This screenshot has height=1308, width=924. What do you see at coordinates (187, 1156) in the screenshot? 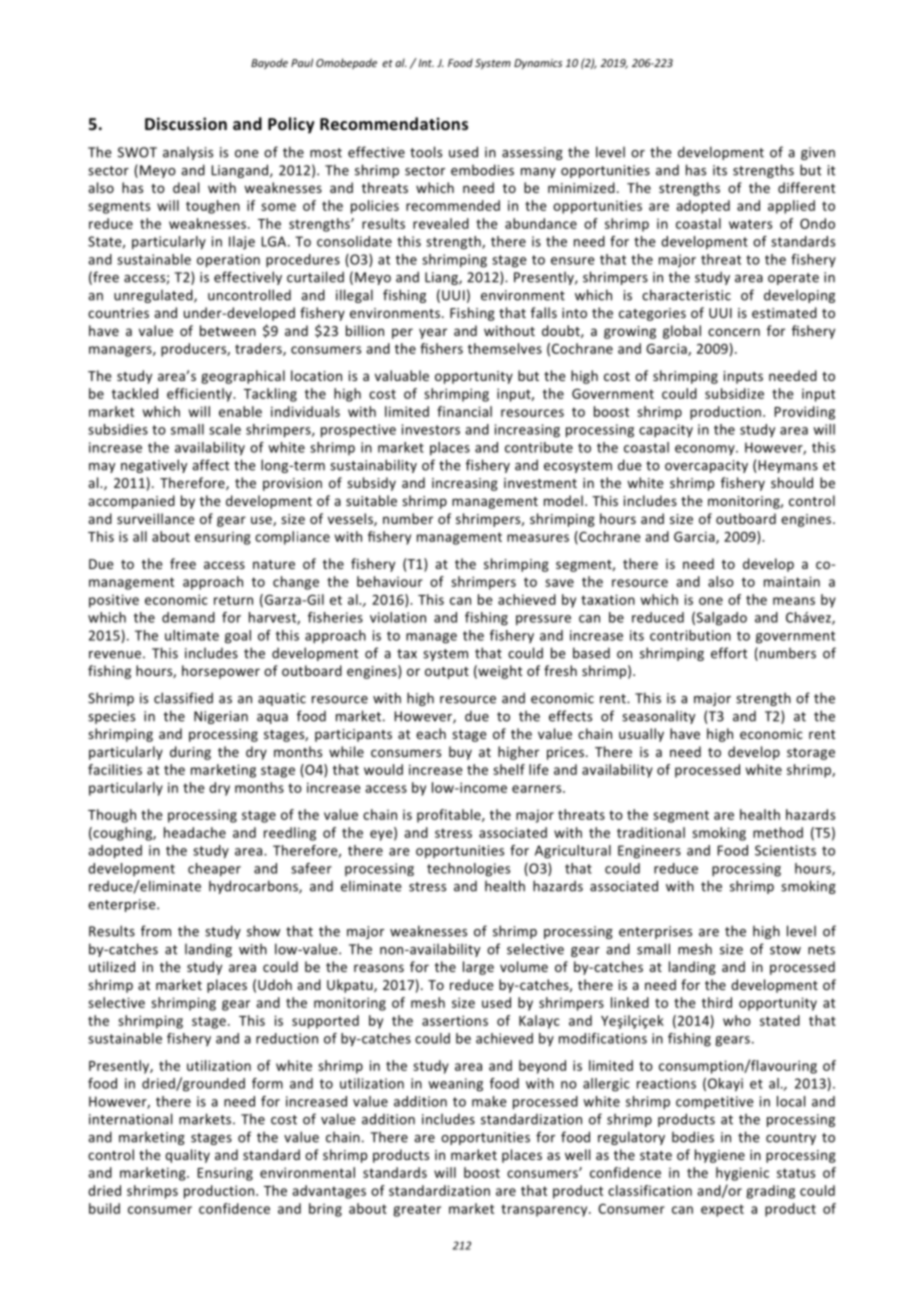
I see `quality` at bounding box center [187, 1156].
